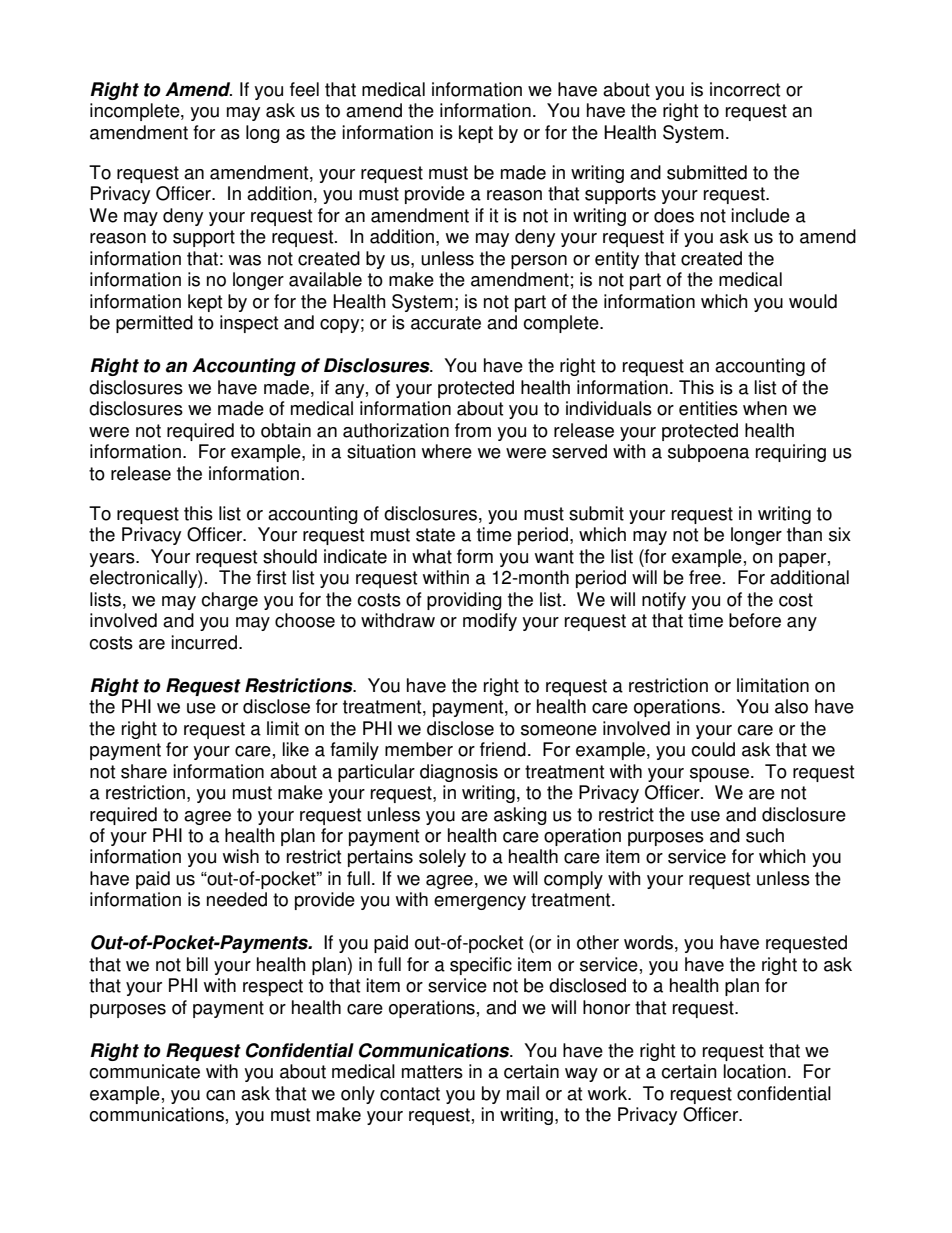 The height and width of the screenshot is (1233, 952). What do you see at coordinates (539, 262) in the screenshot?
I see `person` at bounding box center [539, 262].
